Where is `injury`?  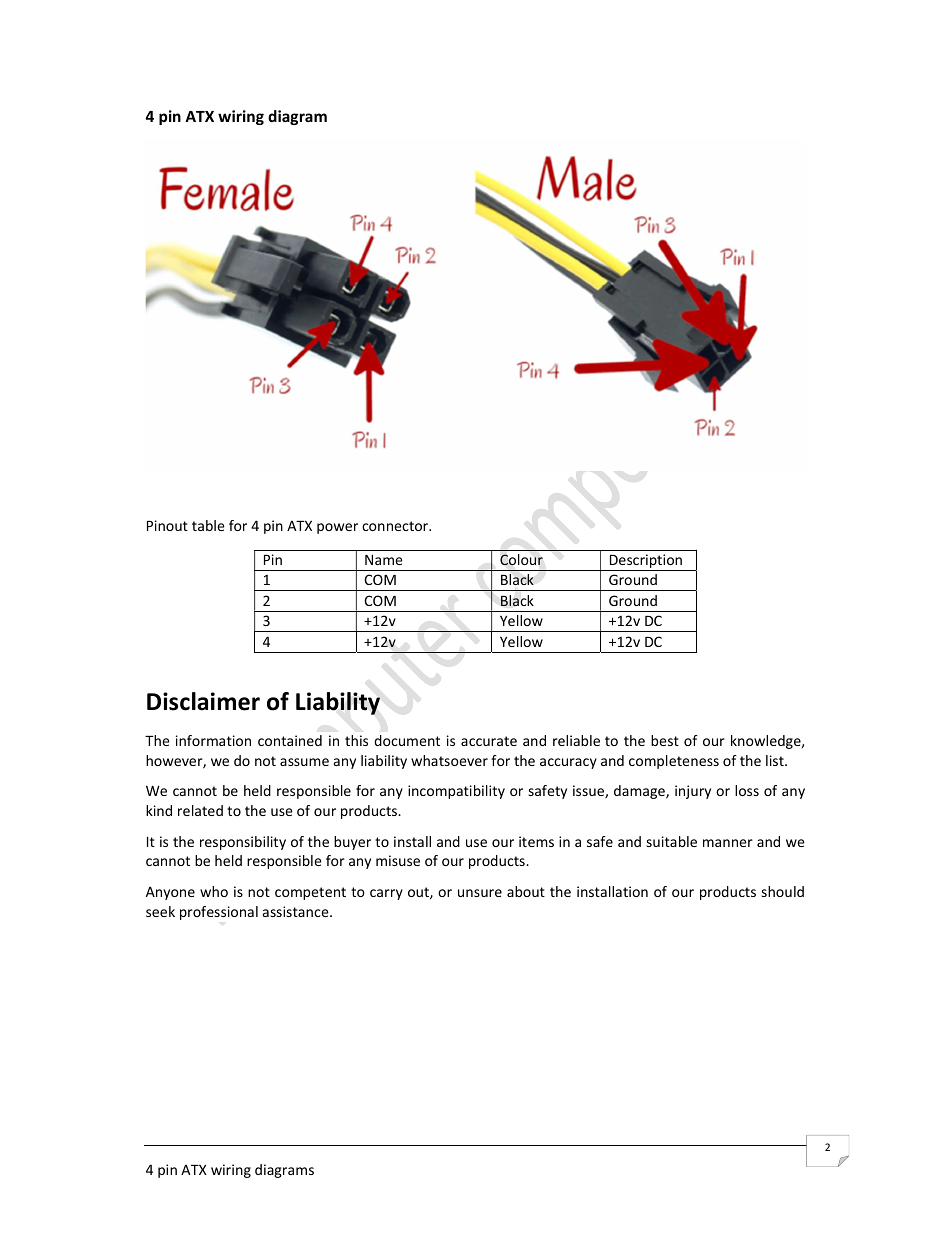
injury is located at coordinates (693, 792).
